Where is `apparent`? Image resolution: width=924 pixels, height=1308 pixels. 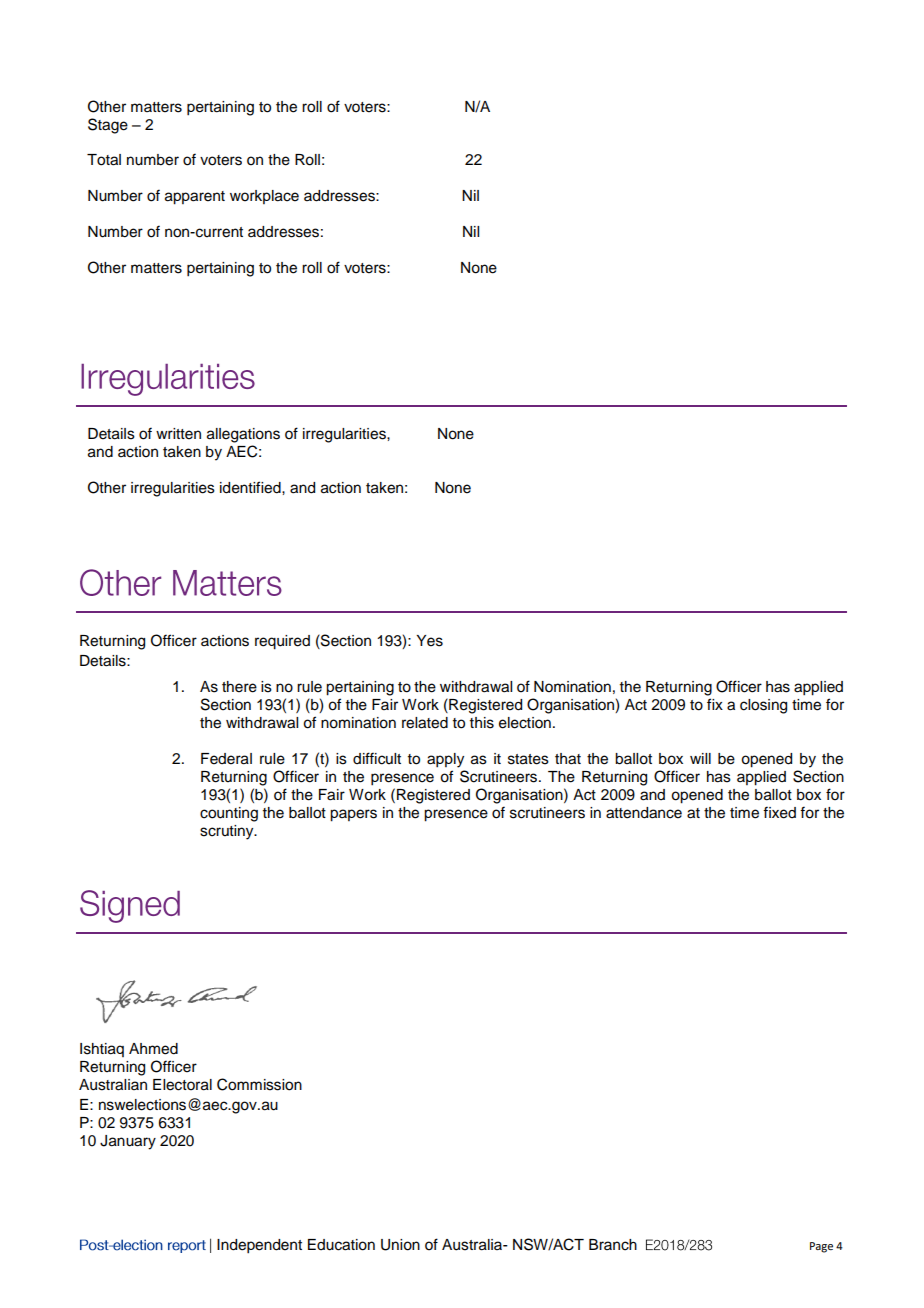 apparent is located at coordinates (195, 198).
